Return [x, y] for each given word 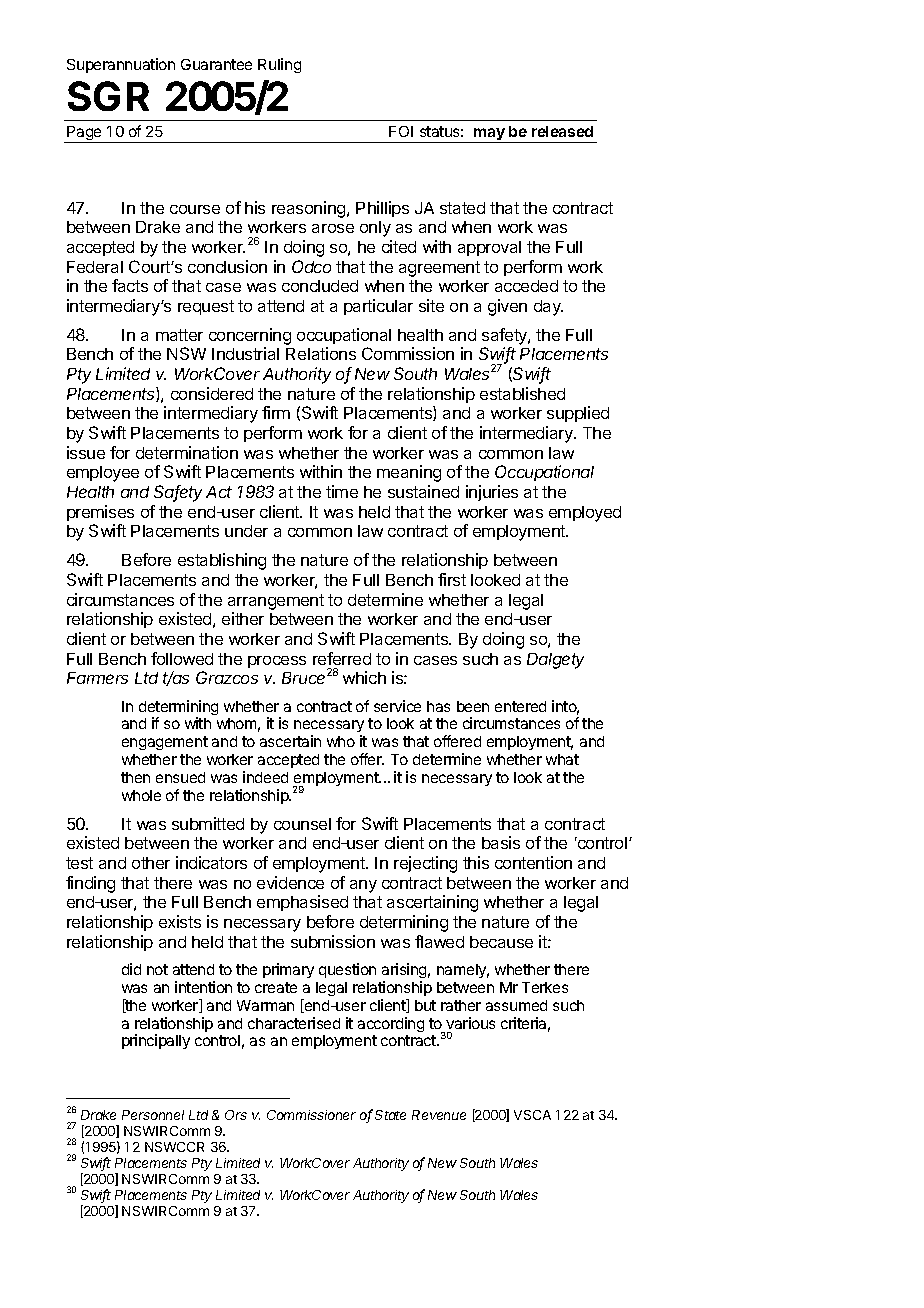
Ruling [279, 65]
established [522, 393]
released [562, 131]
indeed [265, 777]
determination [187, 452]
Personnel [153, 1115]
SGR [108, 96]
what [562, 759]
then [135, 777]
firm [276, 412]
